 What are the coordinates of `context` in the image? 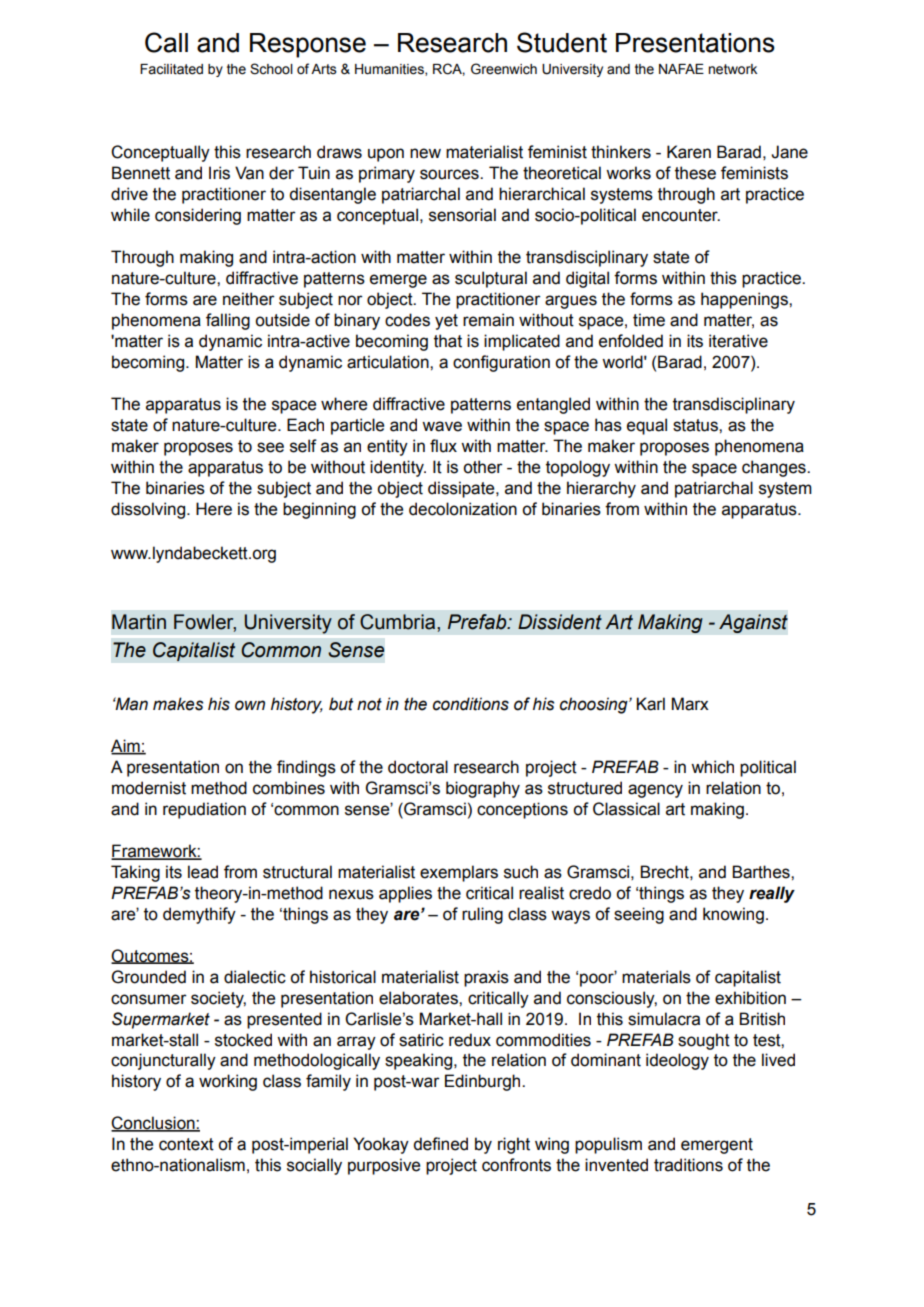 It's located at (186, 1144).
